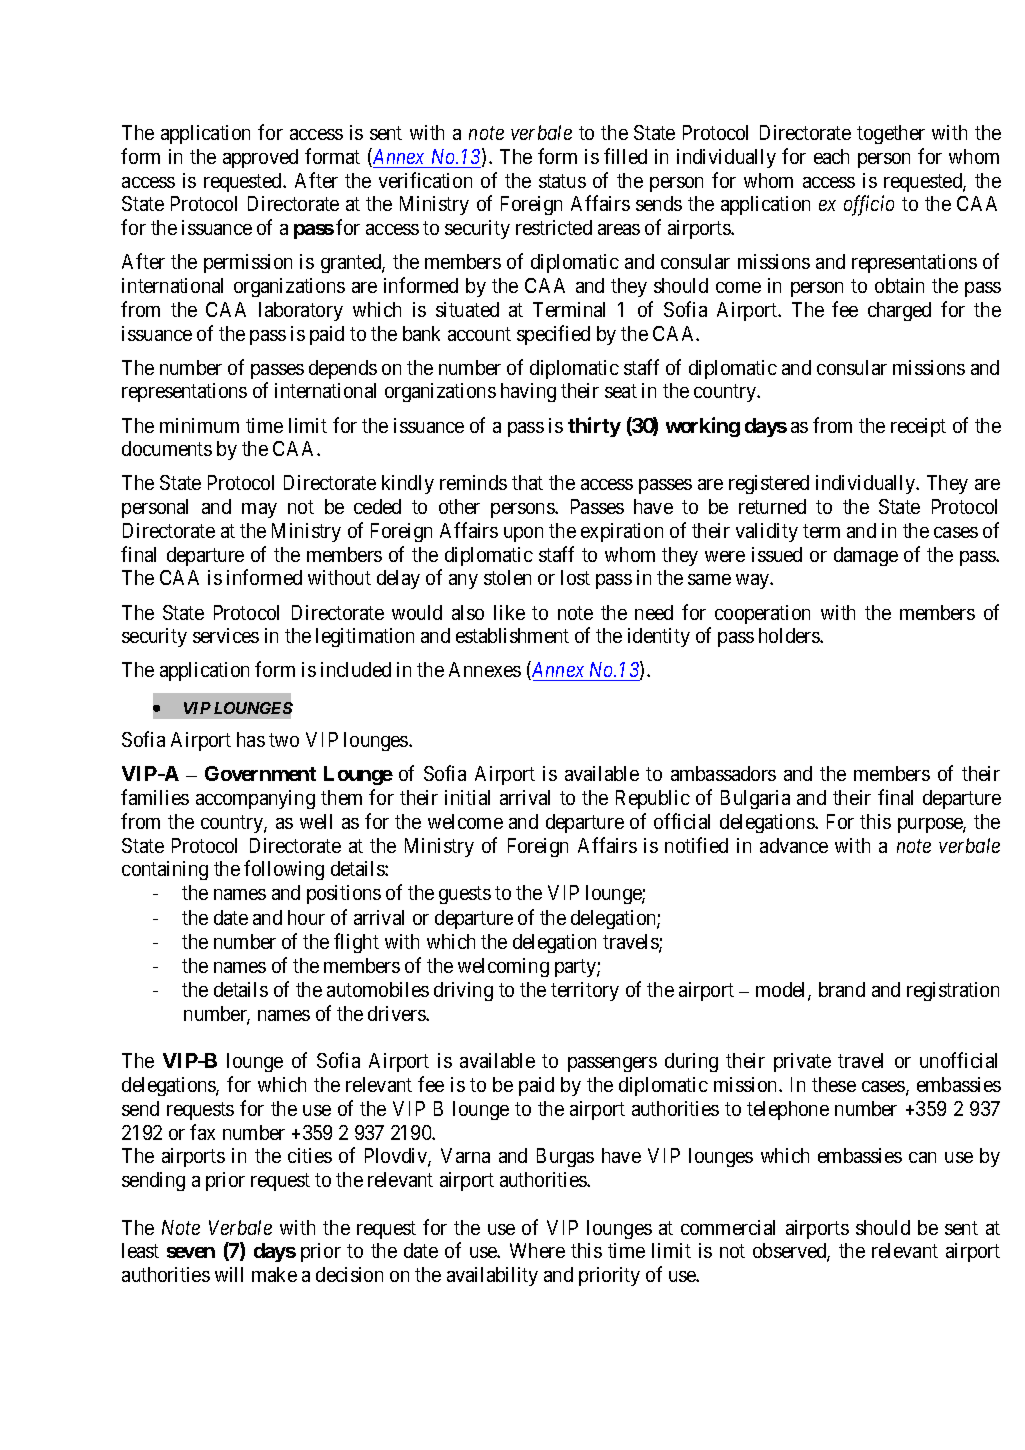 The image size is (1025, 1450). I want to click on establishment, so click(512, 635).
